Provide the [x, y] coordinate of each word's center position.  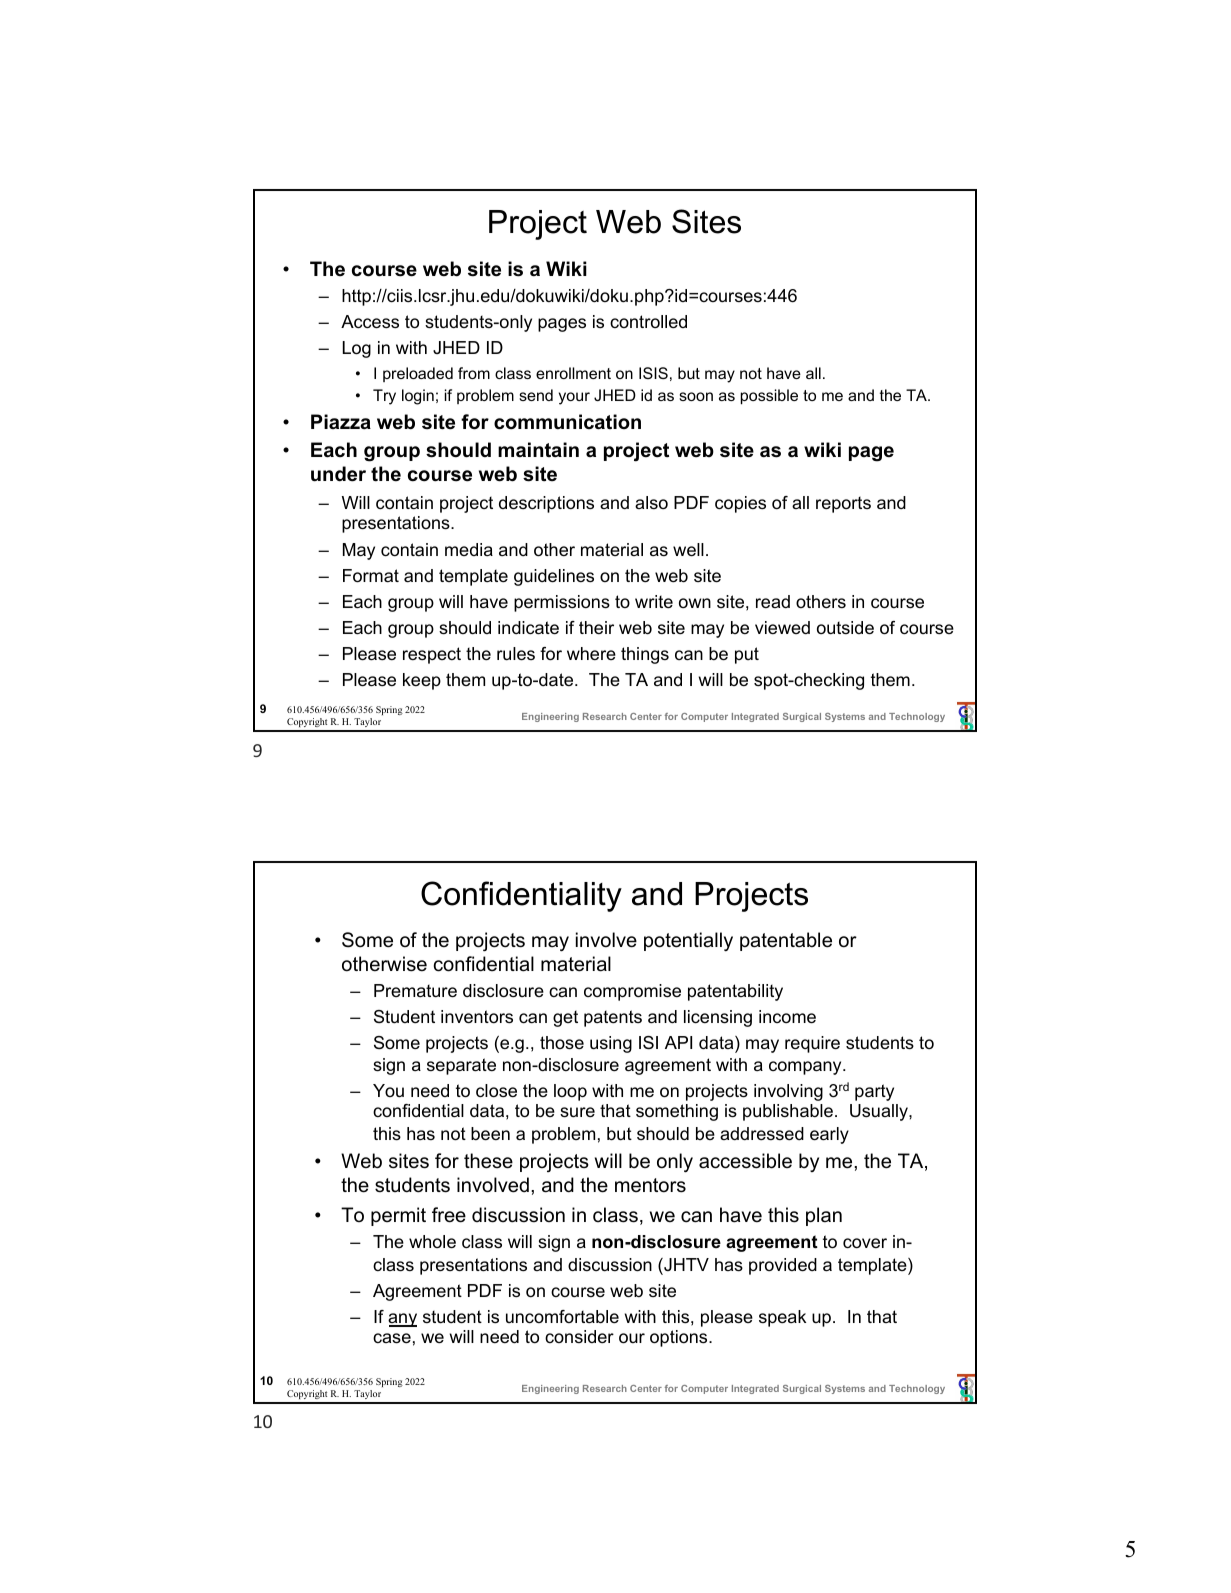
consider [579, 1336]
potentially [688, 941]
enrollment [573, 373]
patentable [786, 941]
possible [769, 397]
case [392, 1338]
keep [422, 681]
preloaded [418, 374]
